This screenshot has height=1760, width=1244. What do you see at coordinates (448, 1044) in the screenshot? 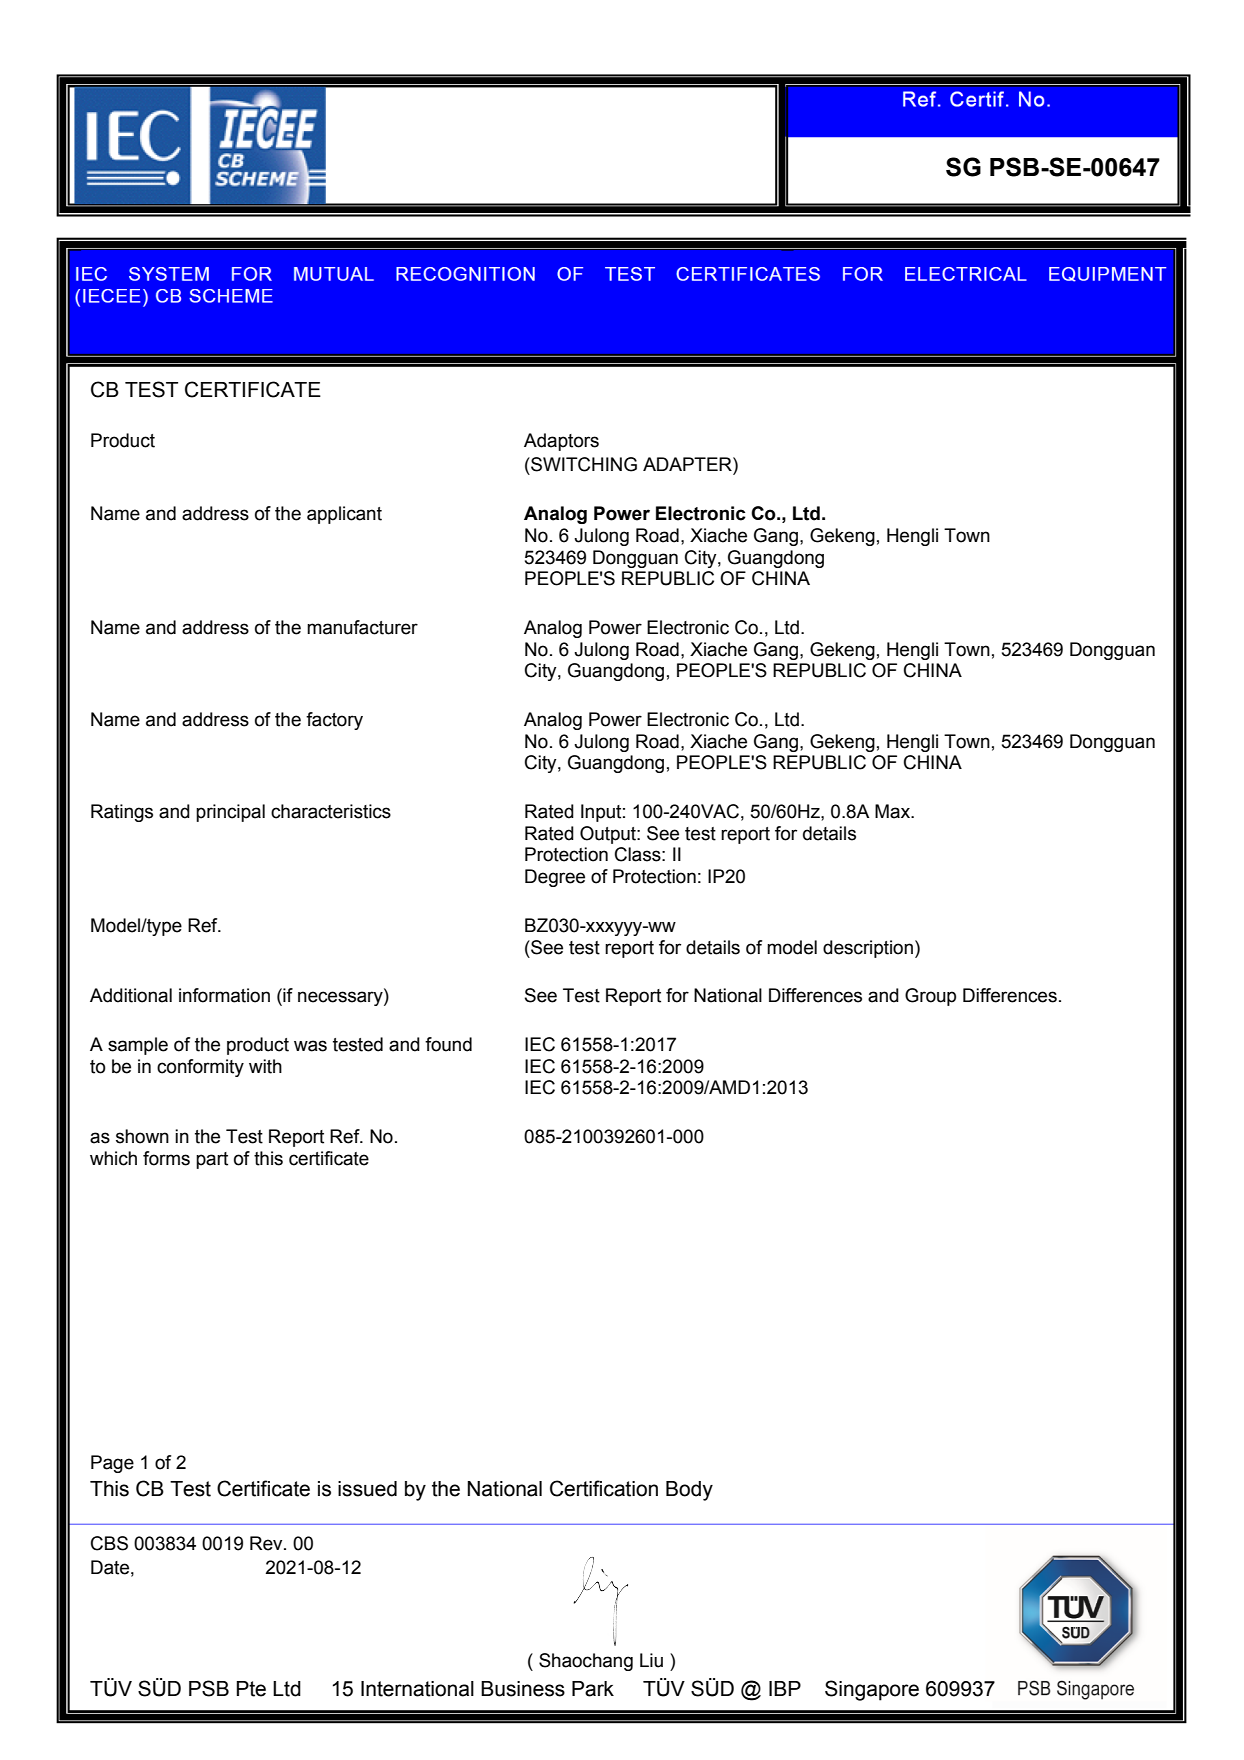
I see `found` at bounding box center [448, 1044].
